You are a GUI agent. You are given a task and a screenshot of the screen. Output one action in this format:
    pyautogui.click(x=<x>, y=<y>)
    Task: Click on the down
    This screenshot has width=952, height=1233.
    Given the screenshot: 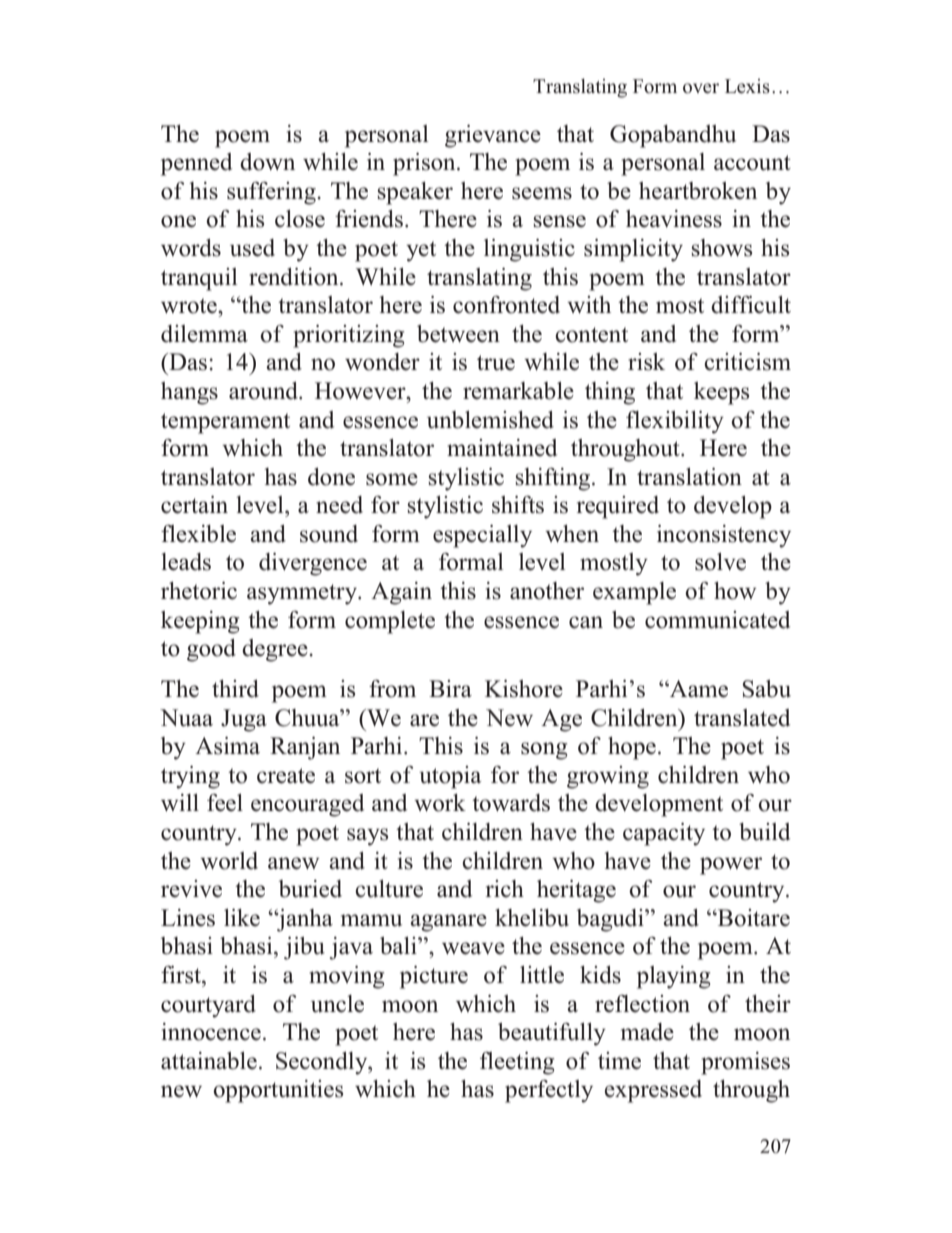 What is the action you would take?
    pyautogui.click(x=267, y=162)
